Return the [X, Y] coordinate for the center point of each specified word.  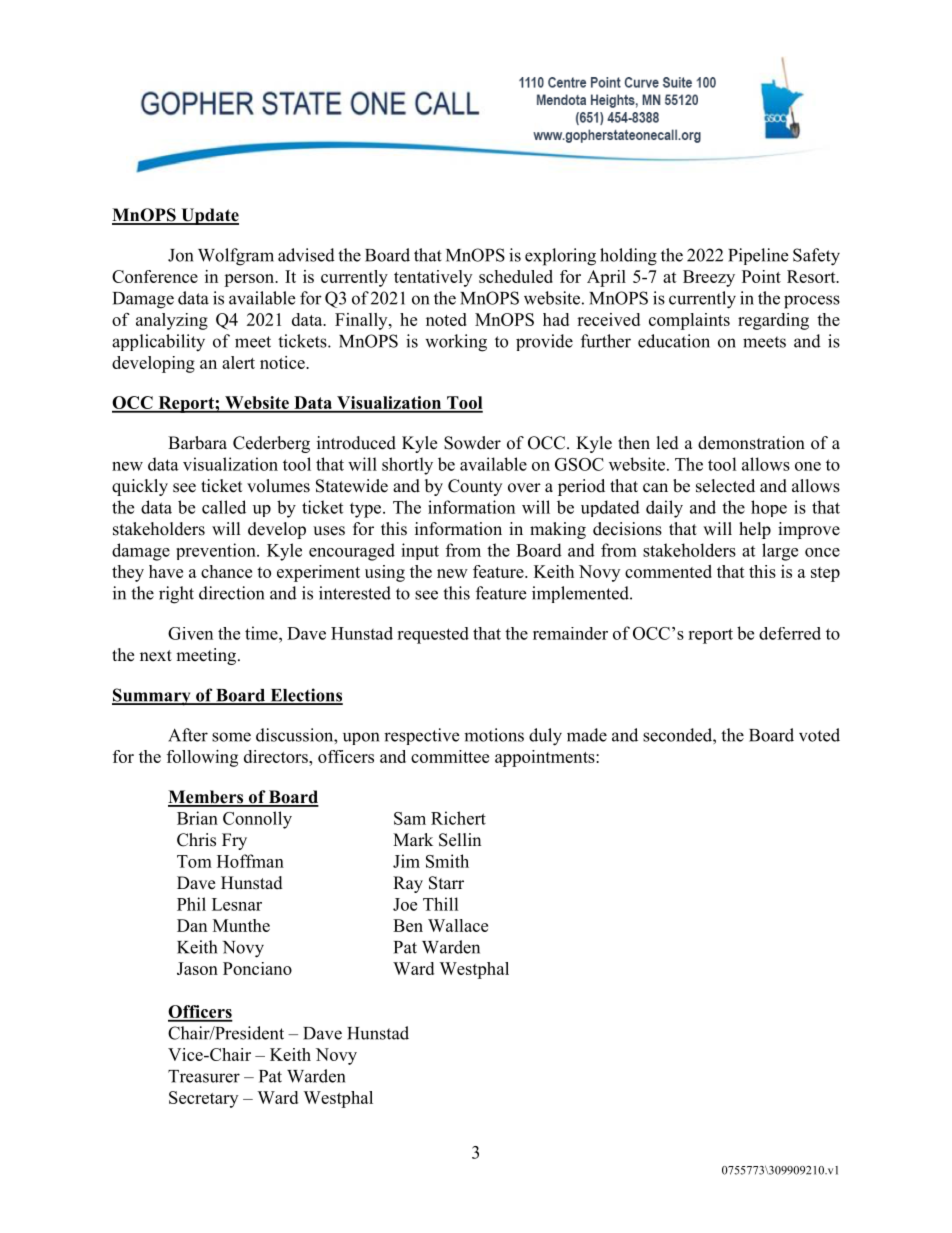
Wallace [458, 925]
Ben [408, 925]
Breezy [709, 278]
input [420, 551]
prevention [217, 551]
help [755, 530]
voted [819, 735]
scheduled [516, 276]
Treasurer [204, 1076]
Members [206, 798]
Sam [410, 818]
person [250, 280]
